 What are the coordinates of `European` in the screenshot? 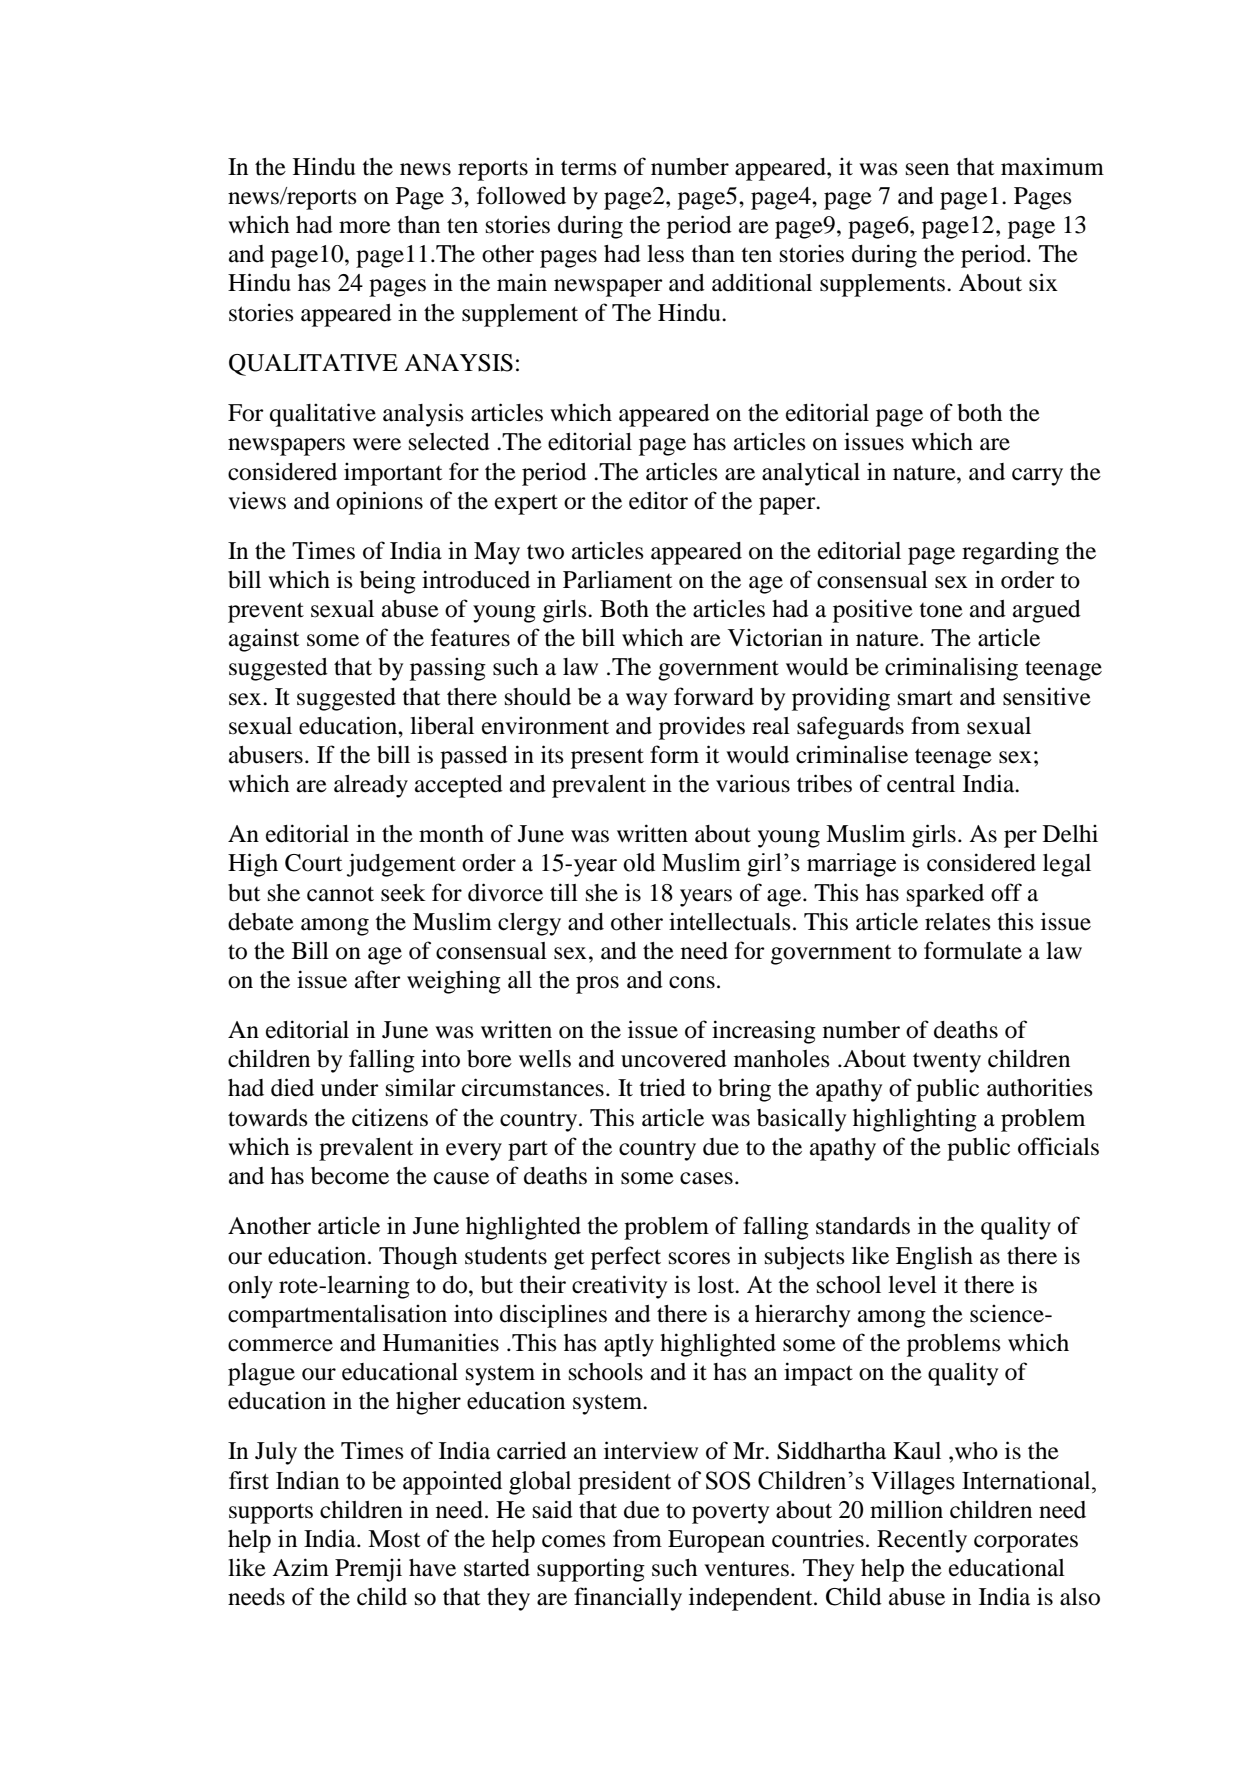 It's located at (716, 1541).
